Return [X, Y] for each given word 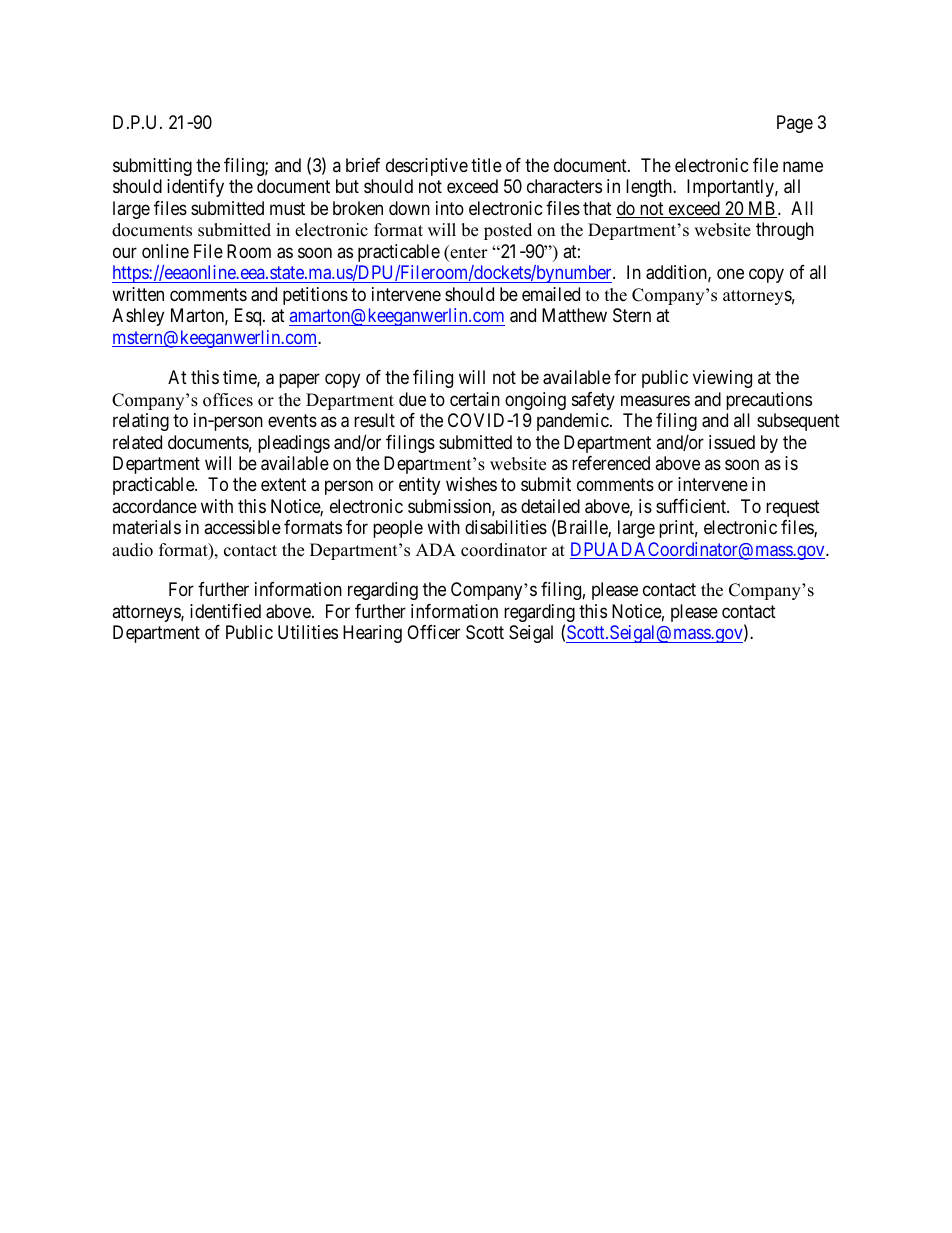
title [486, 165]
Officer [433, 632]
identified [225, 611]
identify [195, 188]
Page [795, 124]
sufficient [692, 506]
